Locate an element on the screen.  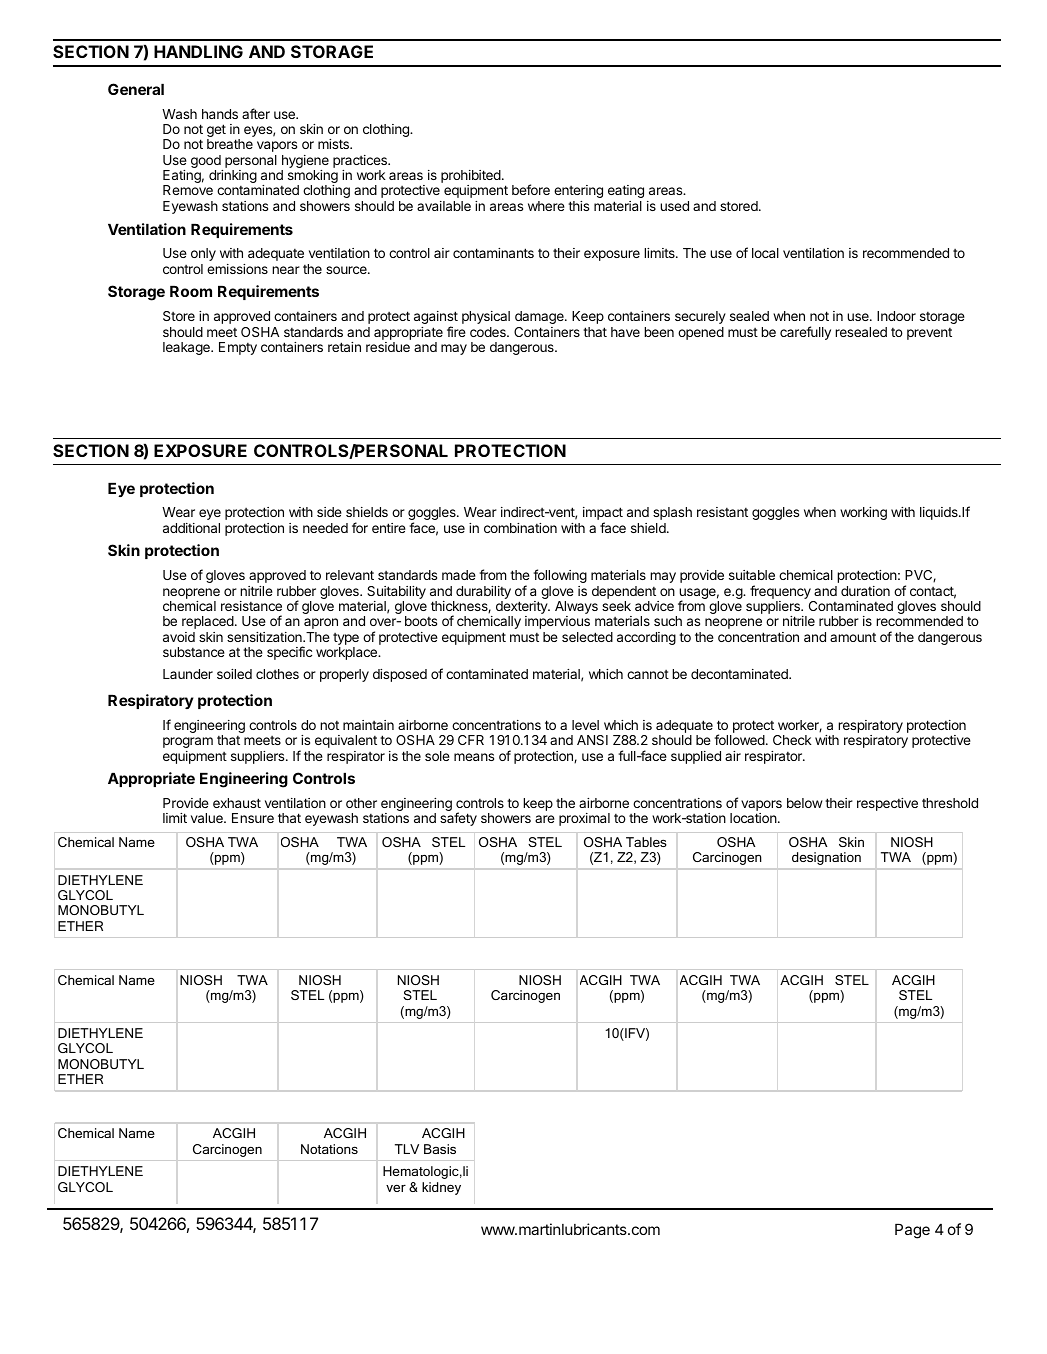
Basis is located at coordinates (440, 1149).
